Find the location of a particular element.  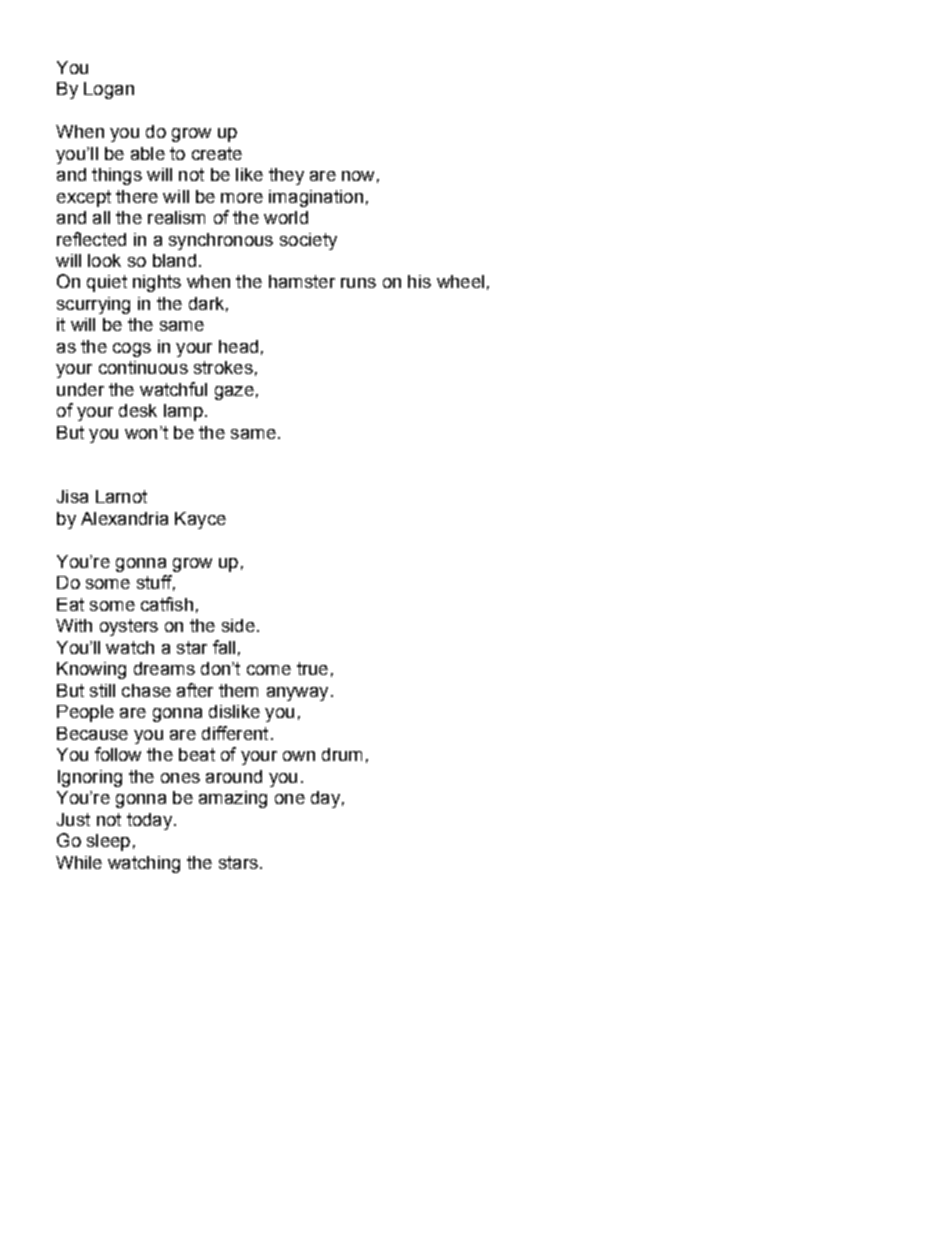

his is located at coordinates (419, 281).
